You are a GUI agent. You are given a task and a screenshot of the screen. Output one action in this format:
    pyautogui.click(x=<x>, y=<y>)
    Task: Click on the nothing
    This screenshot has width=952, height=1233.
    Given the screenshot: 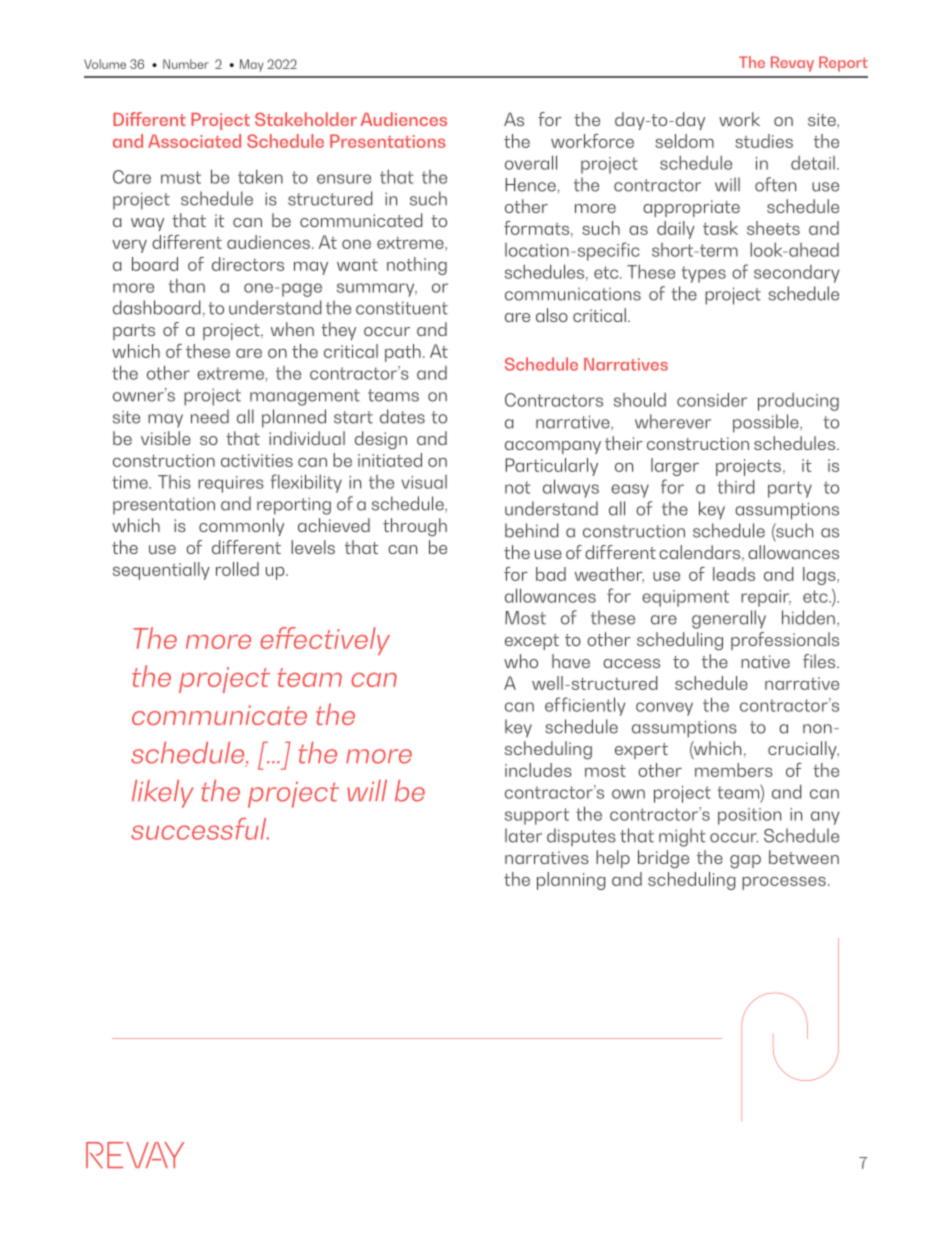 What is the action you would take?
    pyautogui.click(x=417, y=266)
